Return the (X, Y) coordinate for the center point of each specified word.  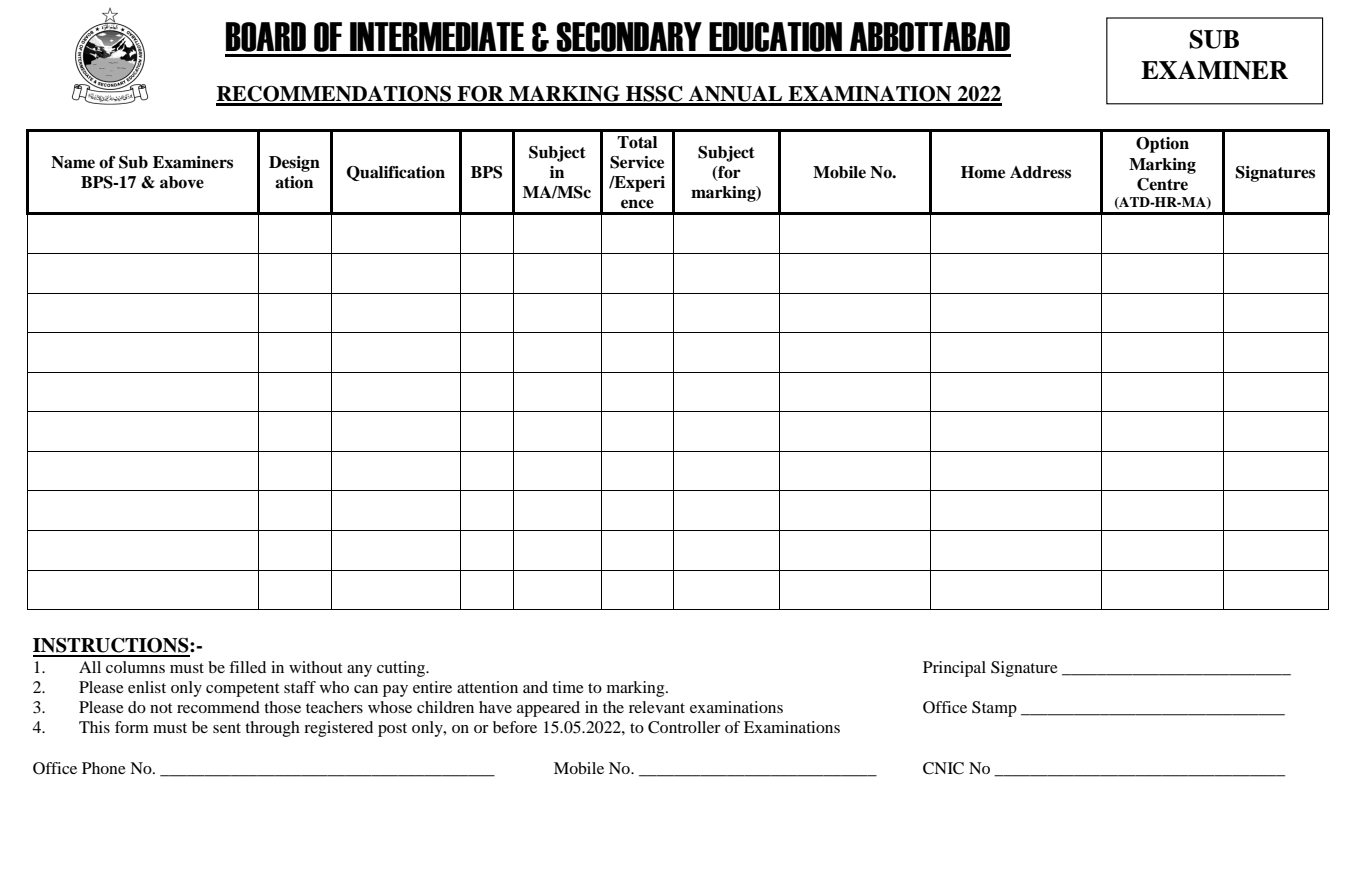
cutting (402, 669)
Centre (1162, 184)
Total (637, 142)
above (182, 182)
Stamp (994, 709)
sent (227, 728)
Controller (684, 727)
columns (135, 667)
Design (294, 164)
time (568, 687)
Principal (954, 669)
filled (247, 667)
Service (637, 162)
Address (1040, 172)
